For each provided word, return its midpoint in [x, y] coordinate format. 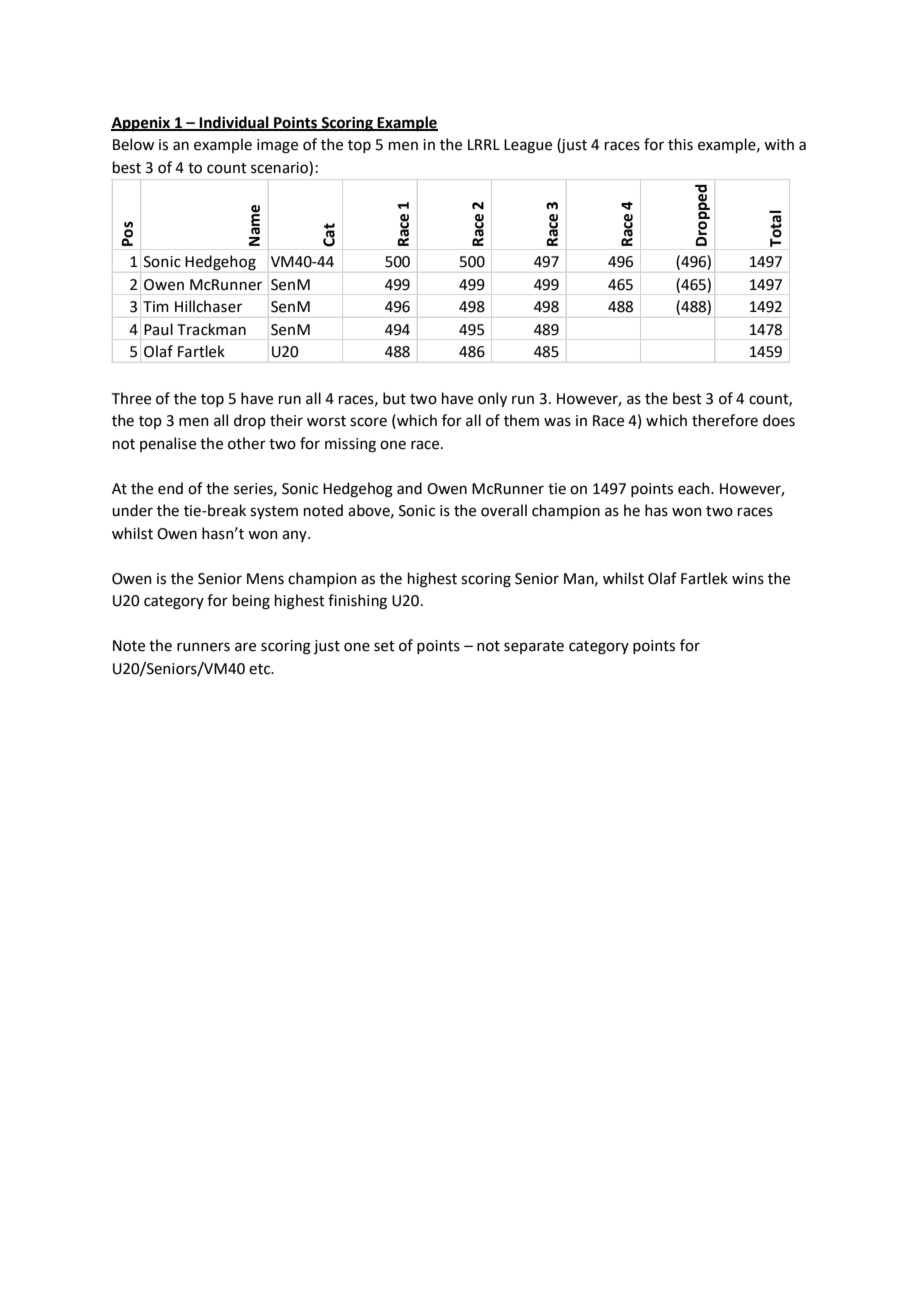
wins [748, 579]
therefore [725, 420]
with [779, 144]
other [247, 443]
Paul [158, 329]
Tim [156, 306]
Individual [234, 123]
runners [203, 647]
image [277, 146]
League [528, 146]
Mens [265, 579]
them [521, 420]
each [695, 488]
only [492, 399]
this [680, 144]
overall [504, 510]
